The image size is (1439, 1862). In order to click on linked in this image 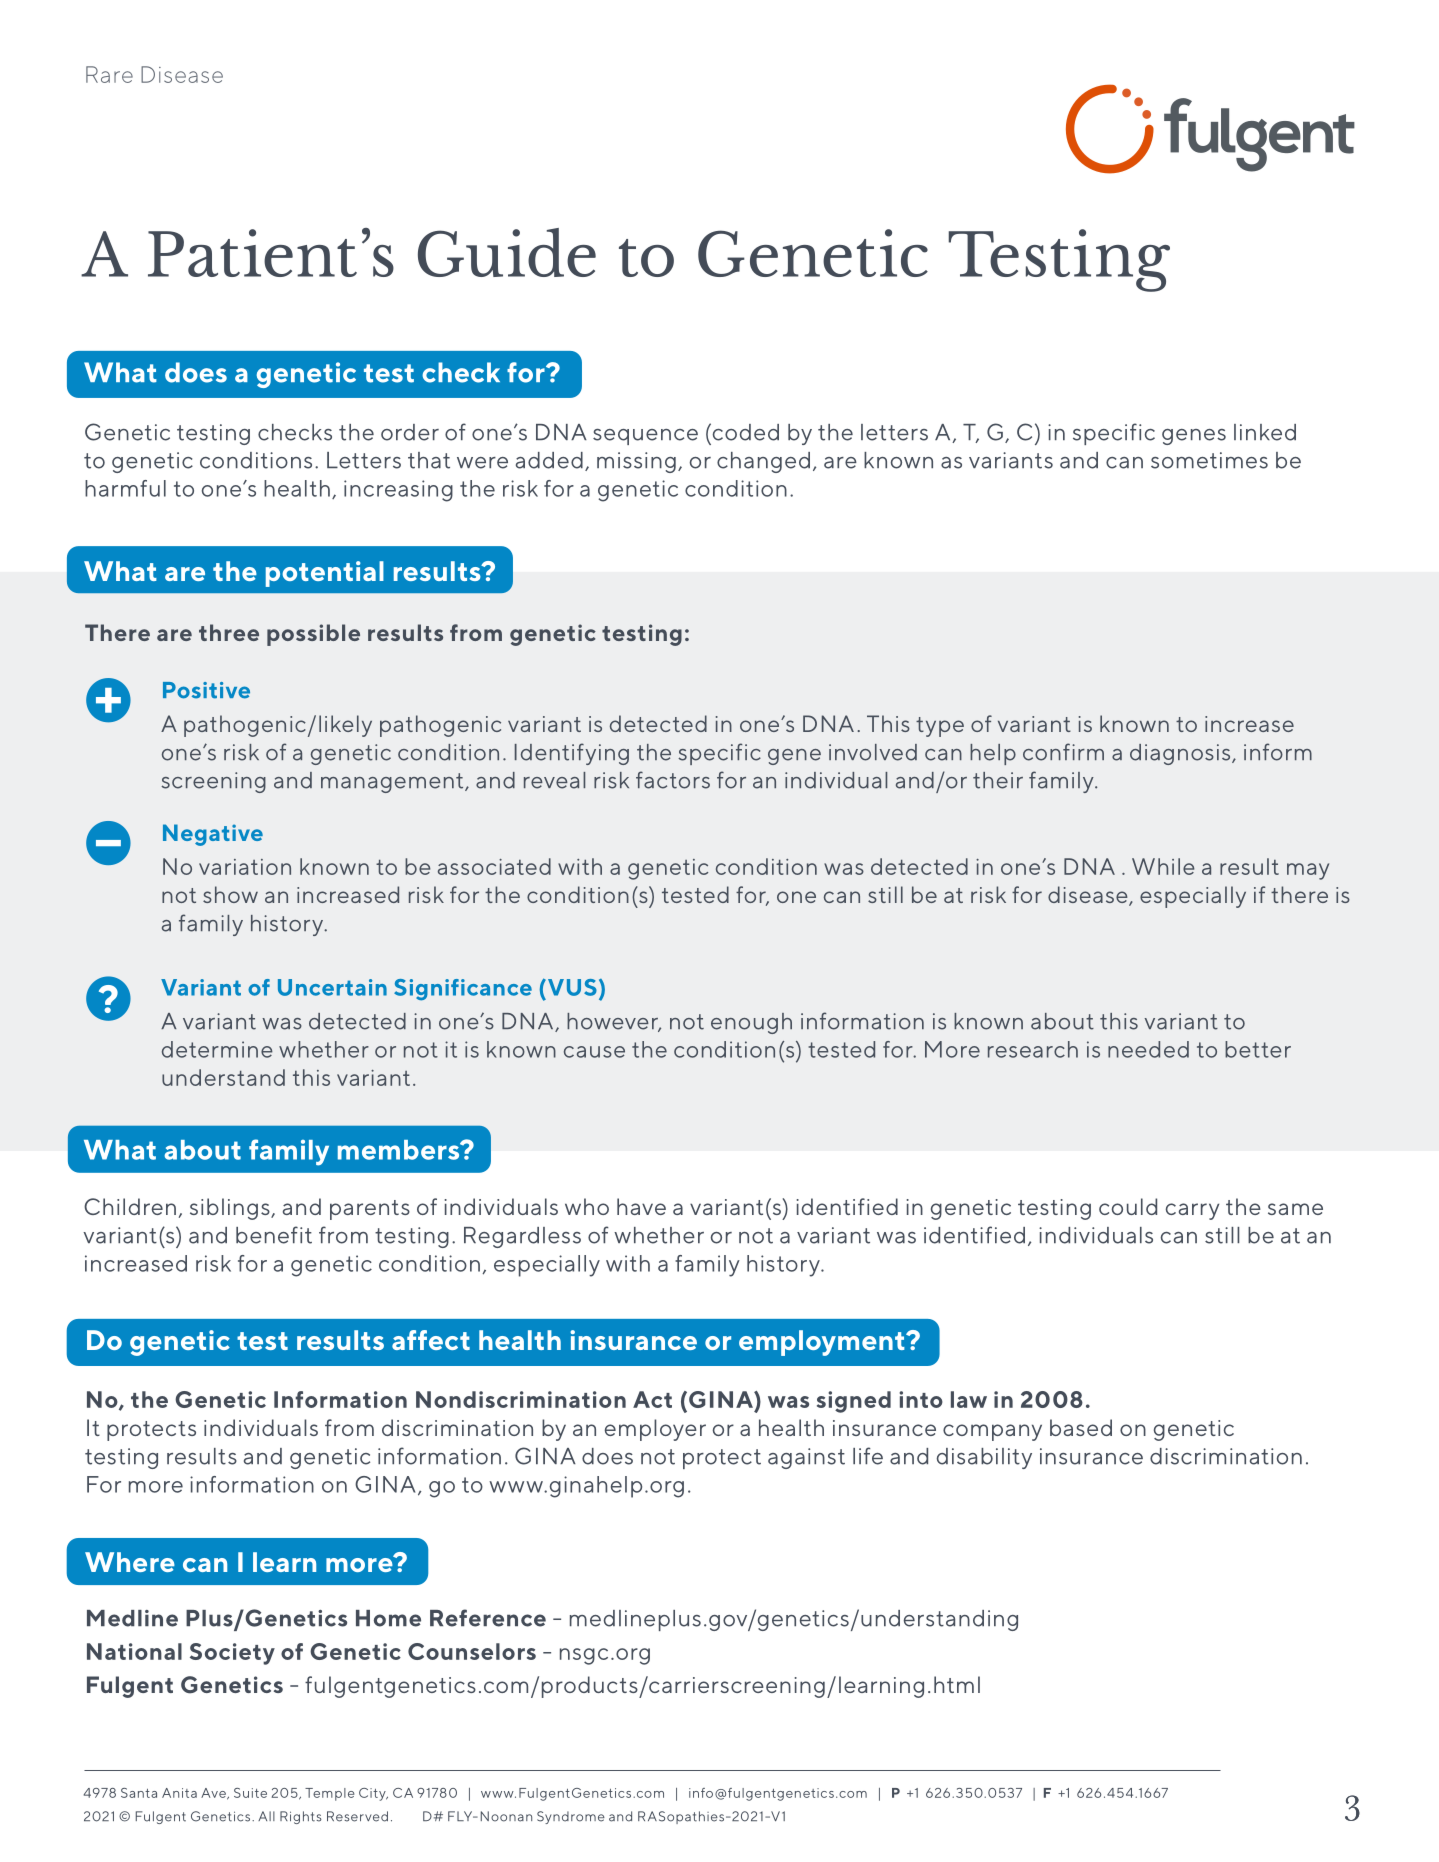, I will do `click(1265, 432)`.
